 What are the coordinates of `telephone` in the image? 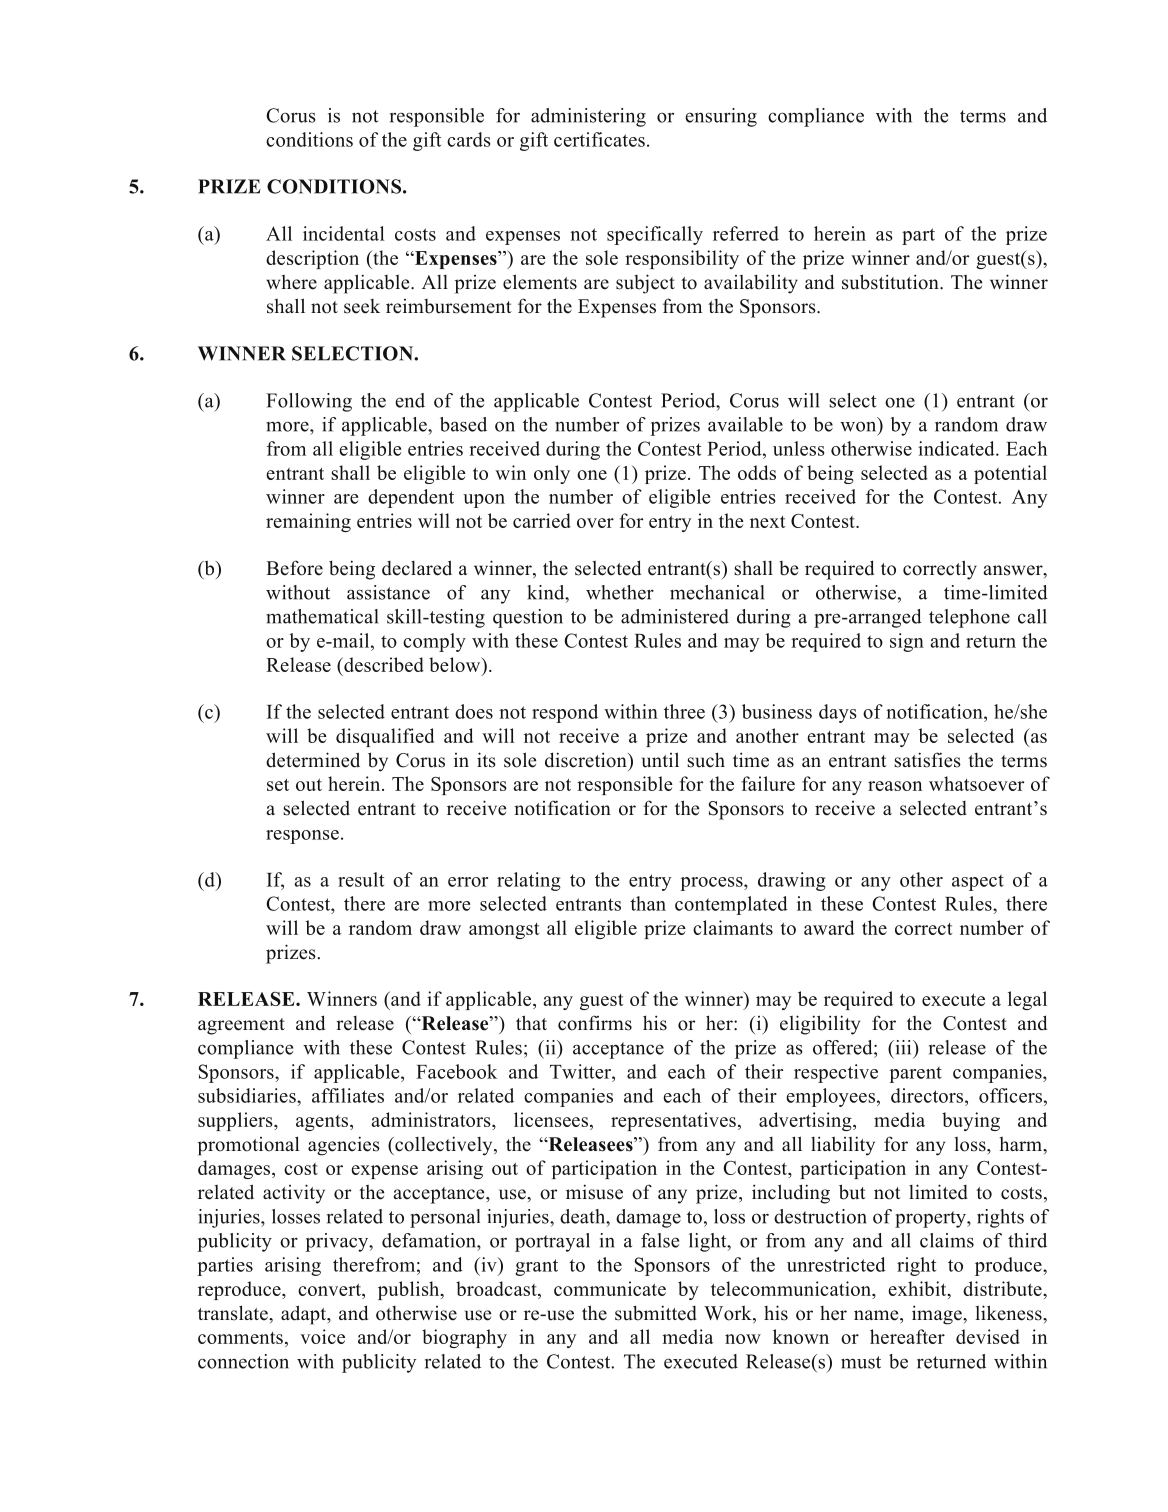 It's located at (969, 618).
